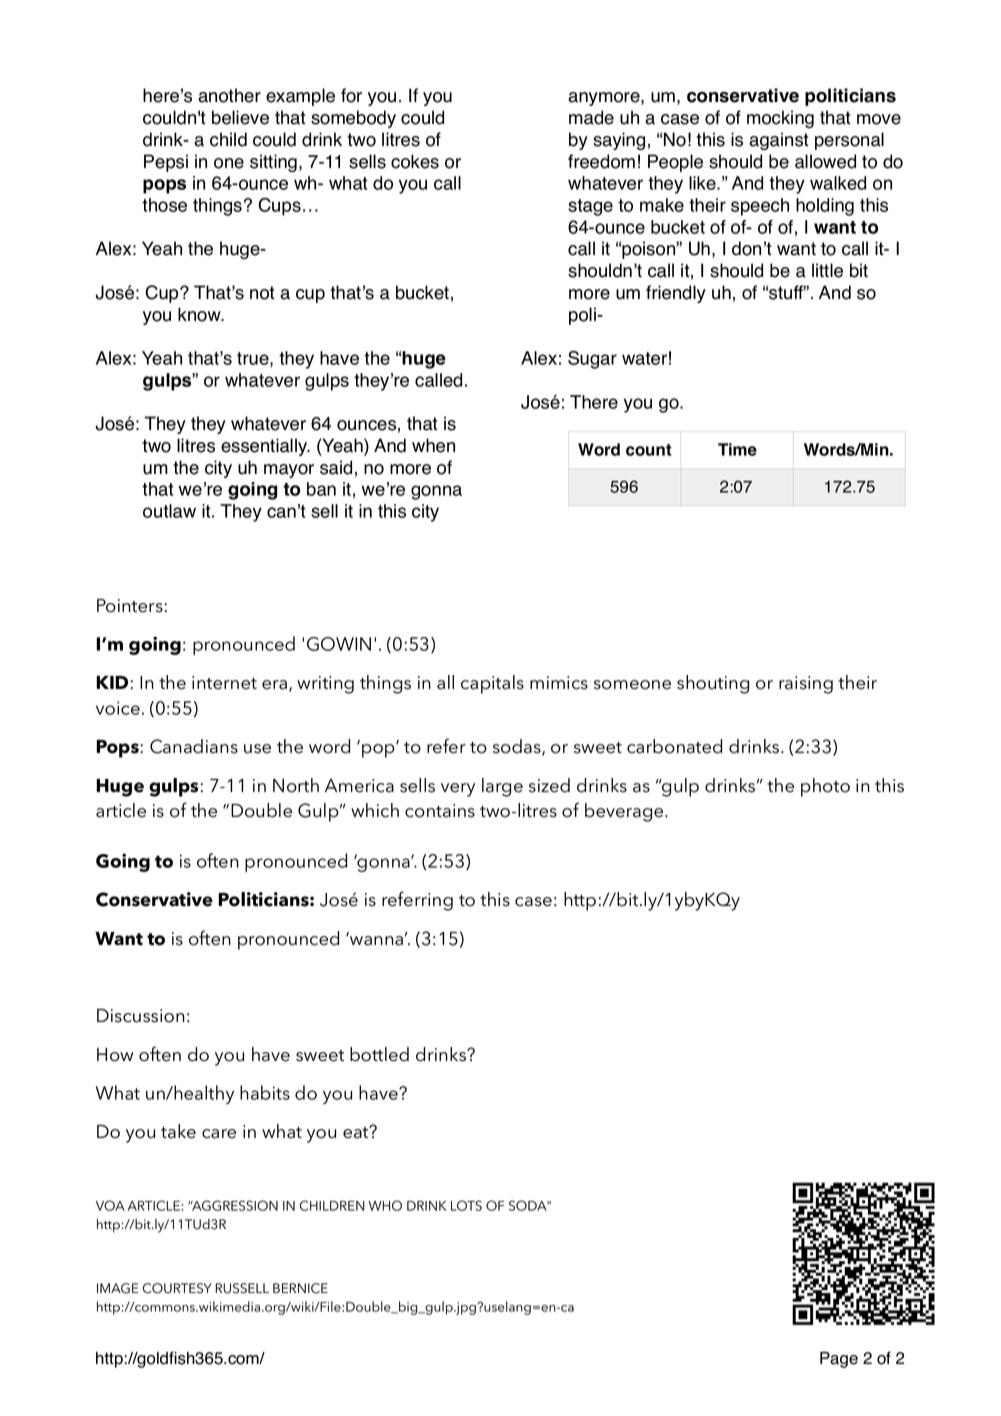  Describe the element at coordinates (466, 1205) in the screenshot. I see `LOTS` at that location.
